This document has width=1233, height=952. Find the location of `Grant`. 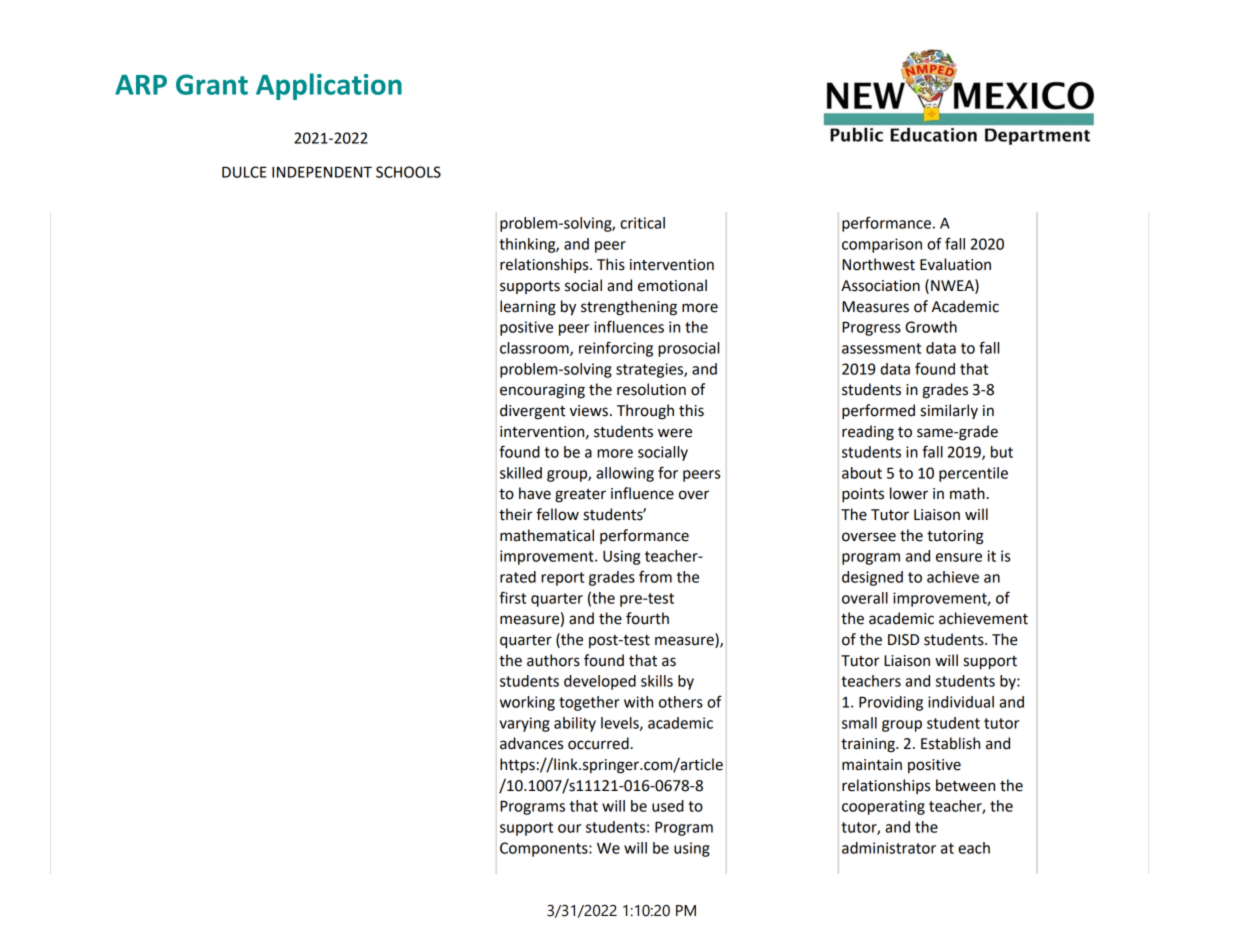

Grant is located at coordinates (212, 84).
